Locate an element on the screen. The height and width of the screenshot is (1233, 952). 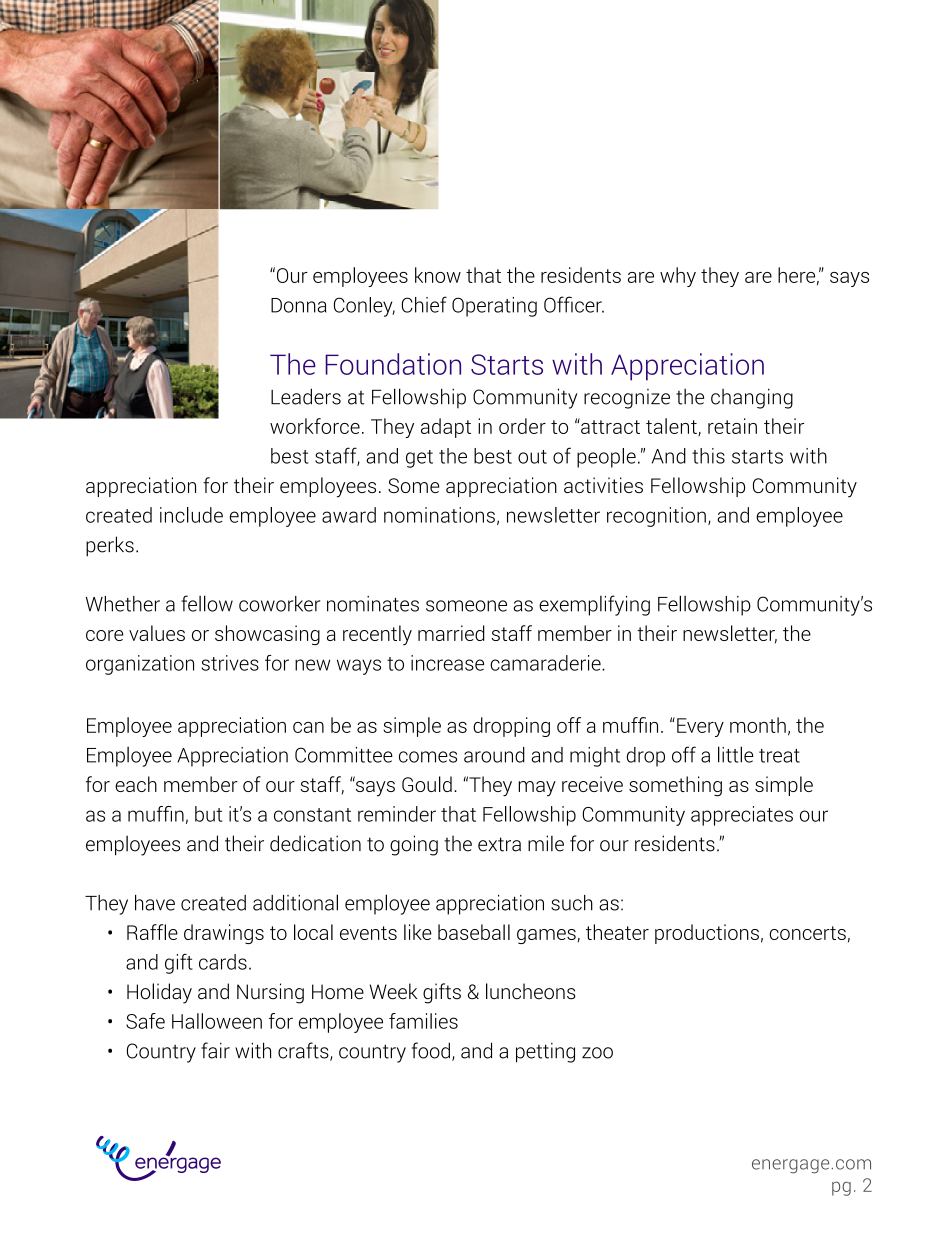
month is located at coordinates (758, 725).
